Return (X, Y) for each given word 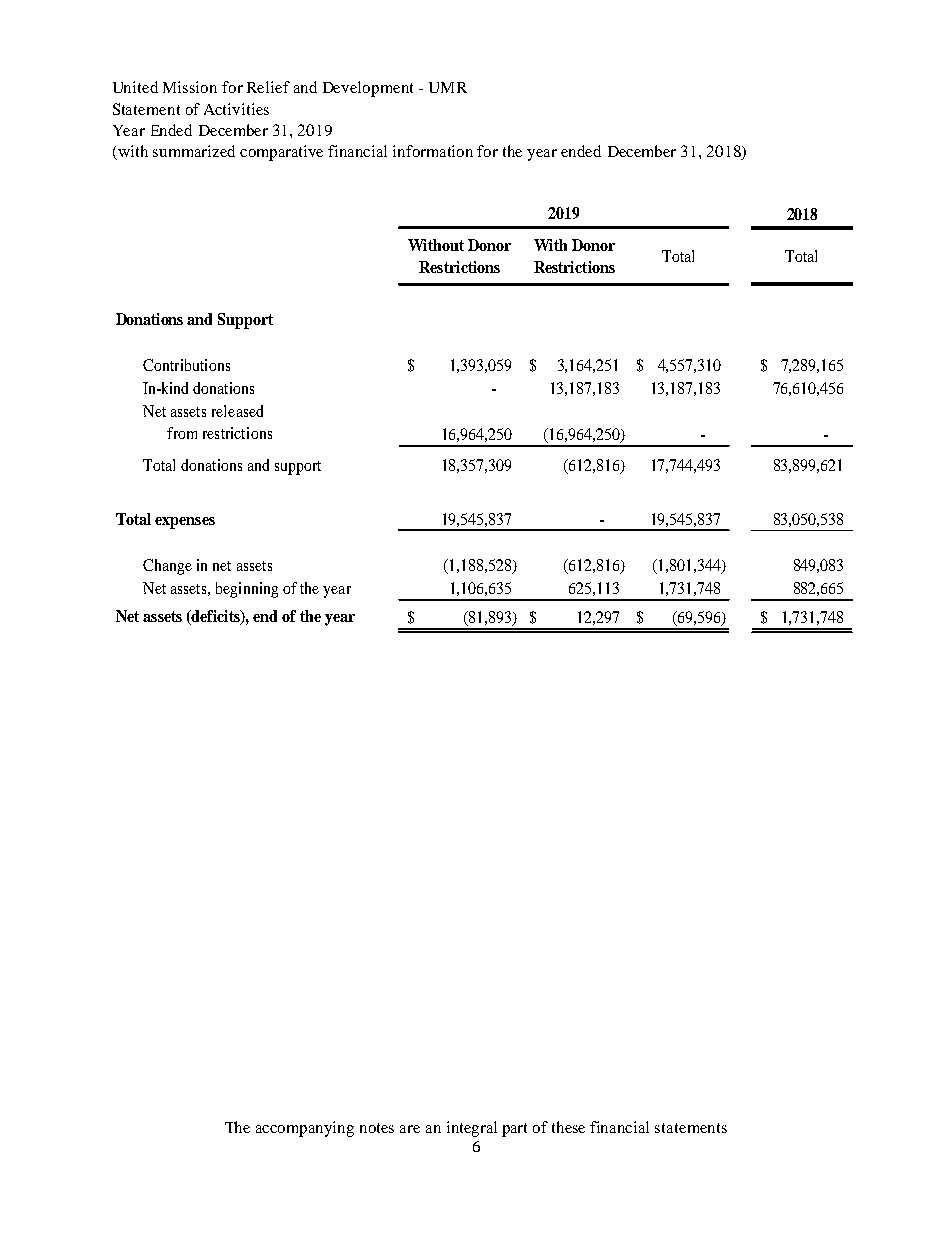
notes (377, 1128)
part (514, 1130)
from (182, 433)
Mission (190, 87)
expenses (185, 523)
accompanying (305, 1129)
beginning (247, 590)
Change (167, 567)
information (433, 151)
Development (368, 89)
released (237, 411)
